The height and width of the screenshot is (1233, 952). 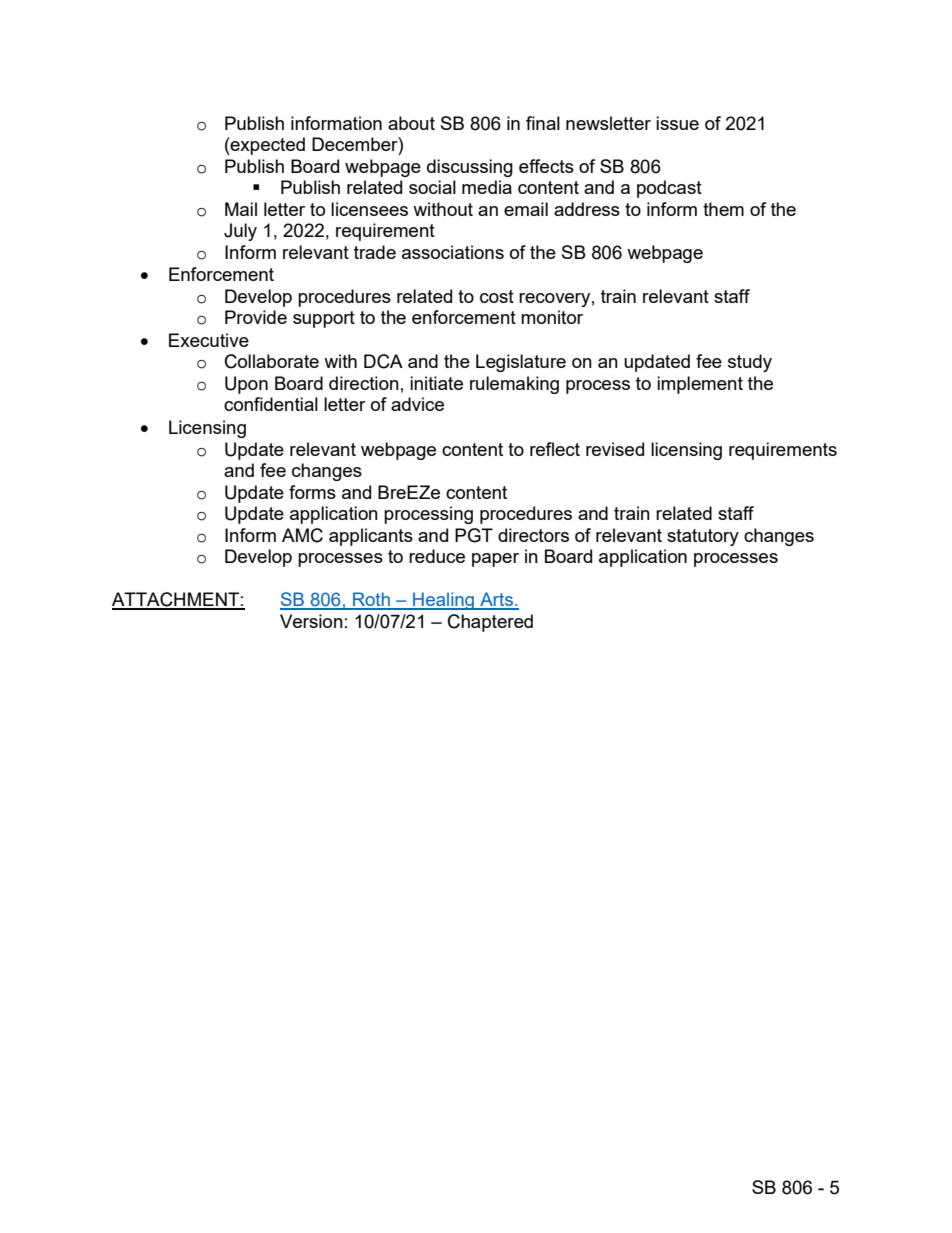 I want to click on about, so click(x=411, y=123).
